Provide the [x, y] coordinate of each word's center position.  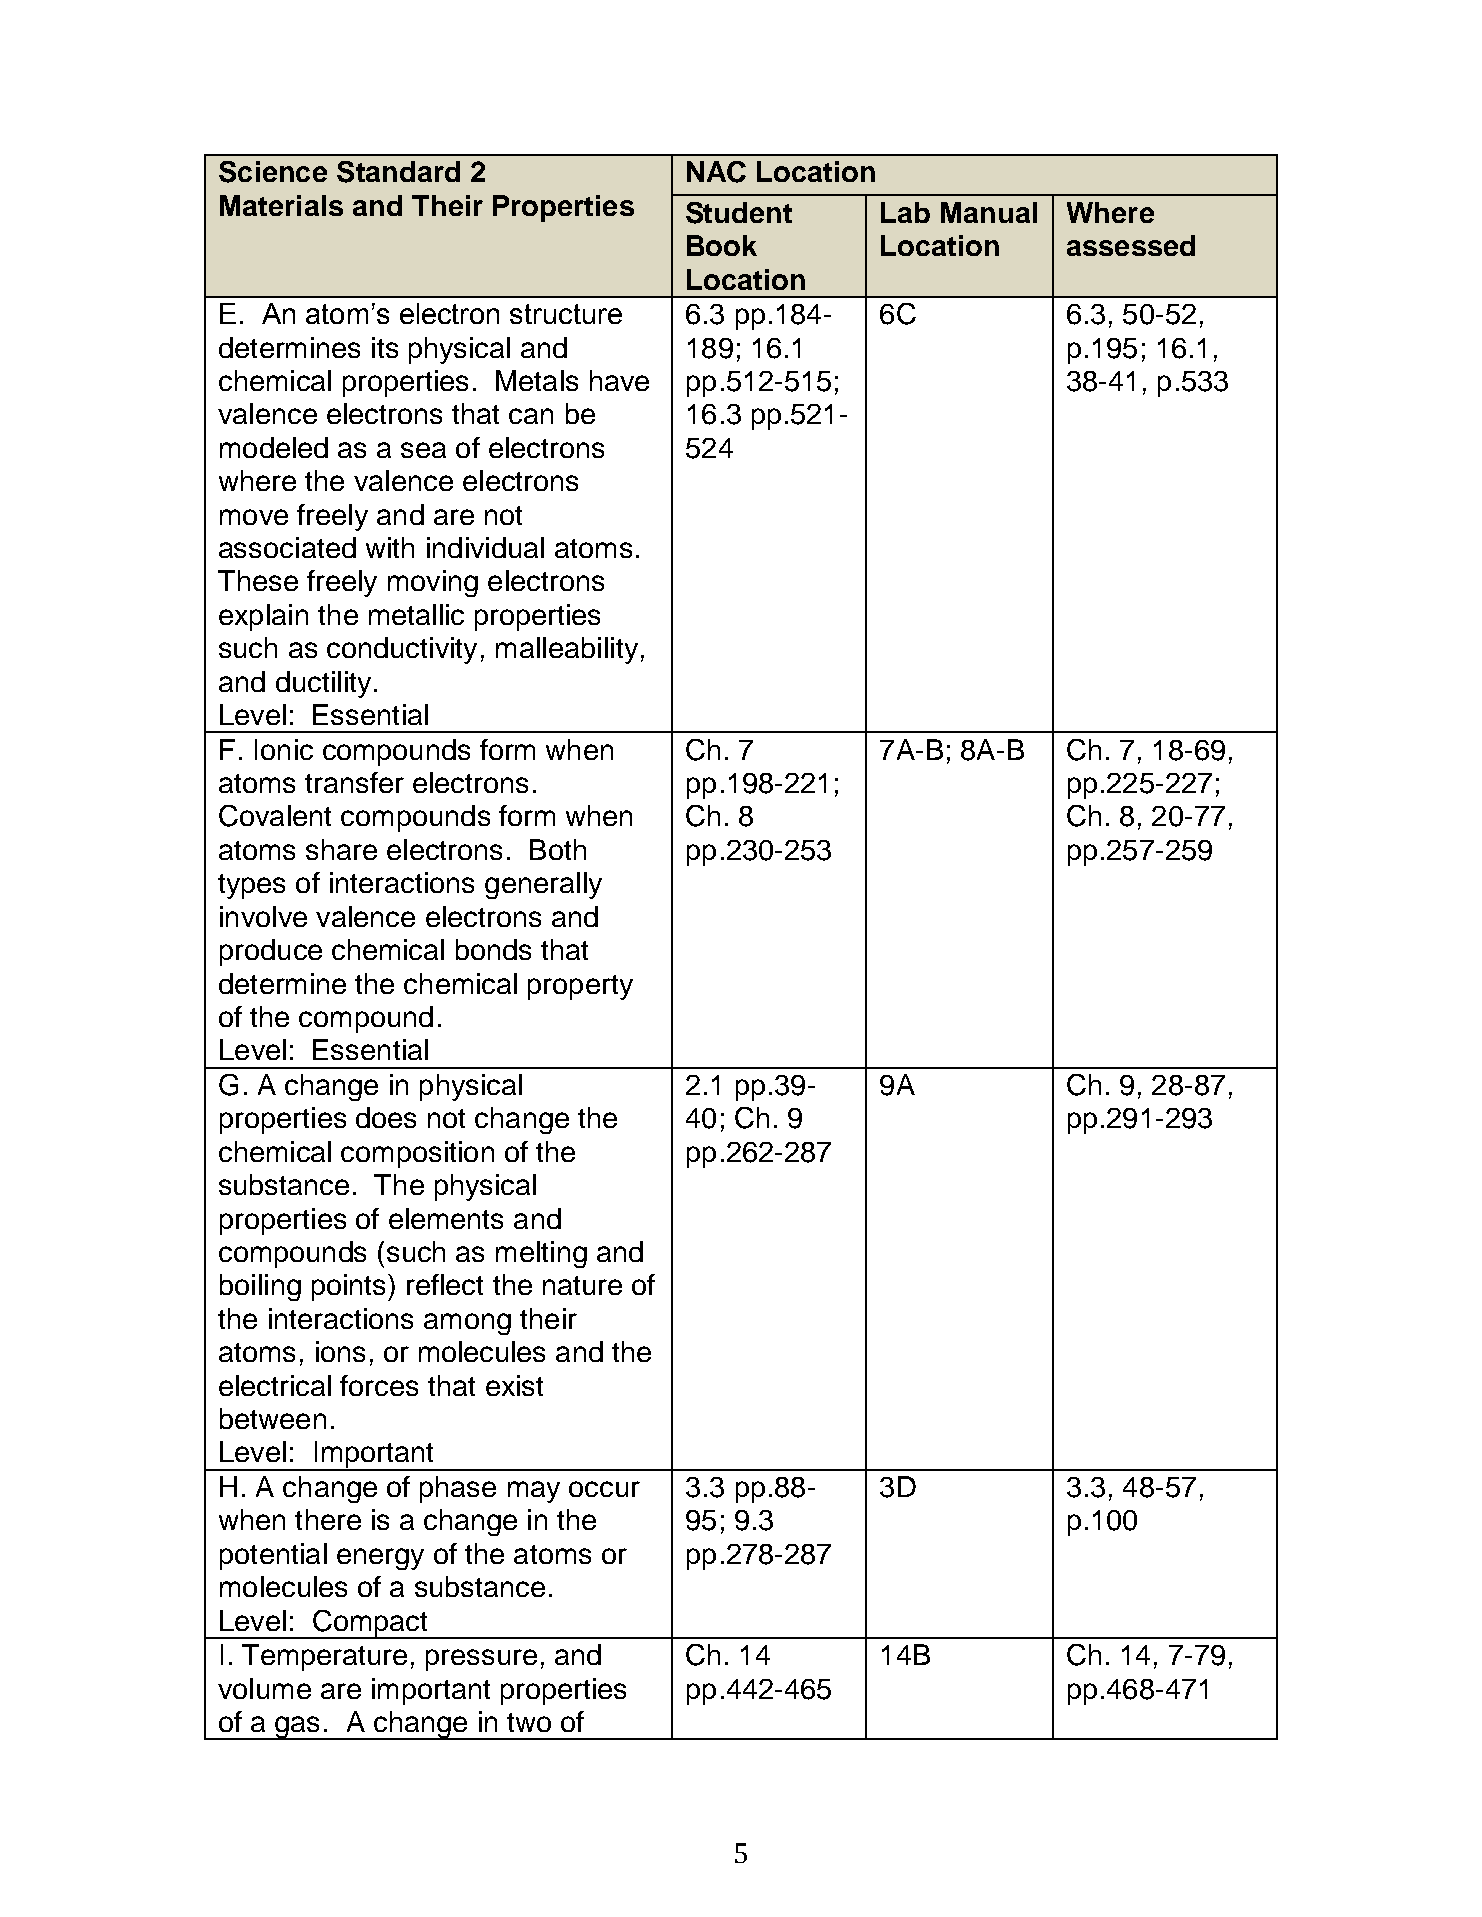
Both [558, 849]
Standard [398, 172]
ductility [323, 684]
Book [722, 245]
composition [417, 1154]
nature [582, 1285]
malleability [567, 650]
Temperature [324, 1657]
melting [541, 1254]
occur [604, 1489]
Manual [989, 212]
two [529, 1722]
